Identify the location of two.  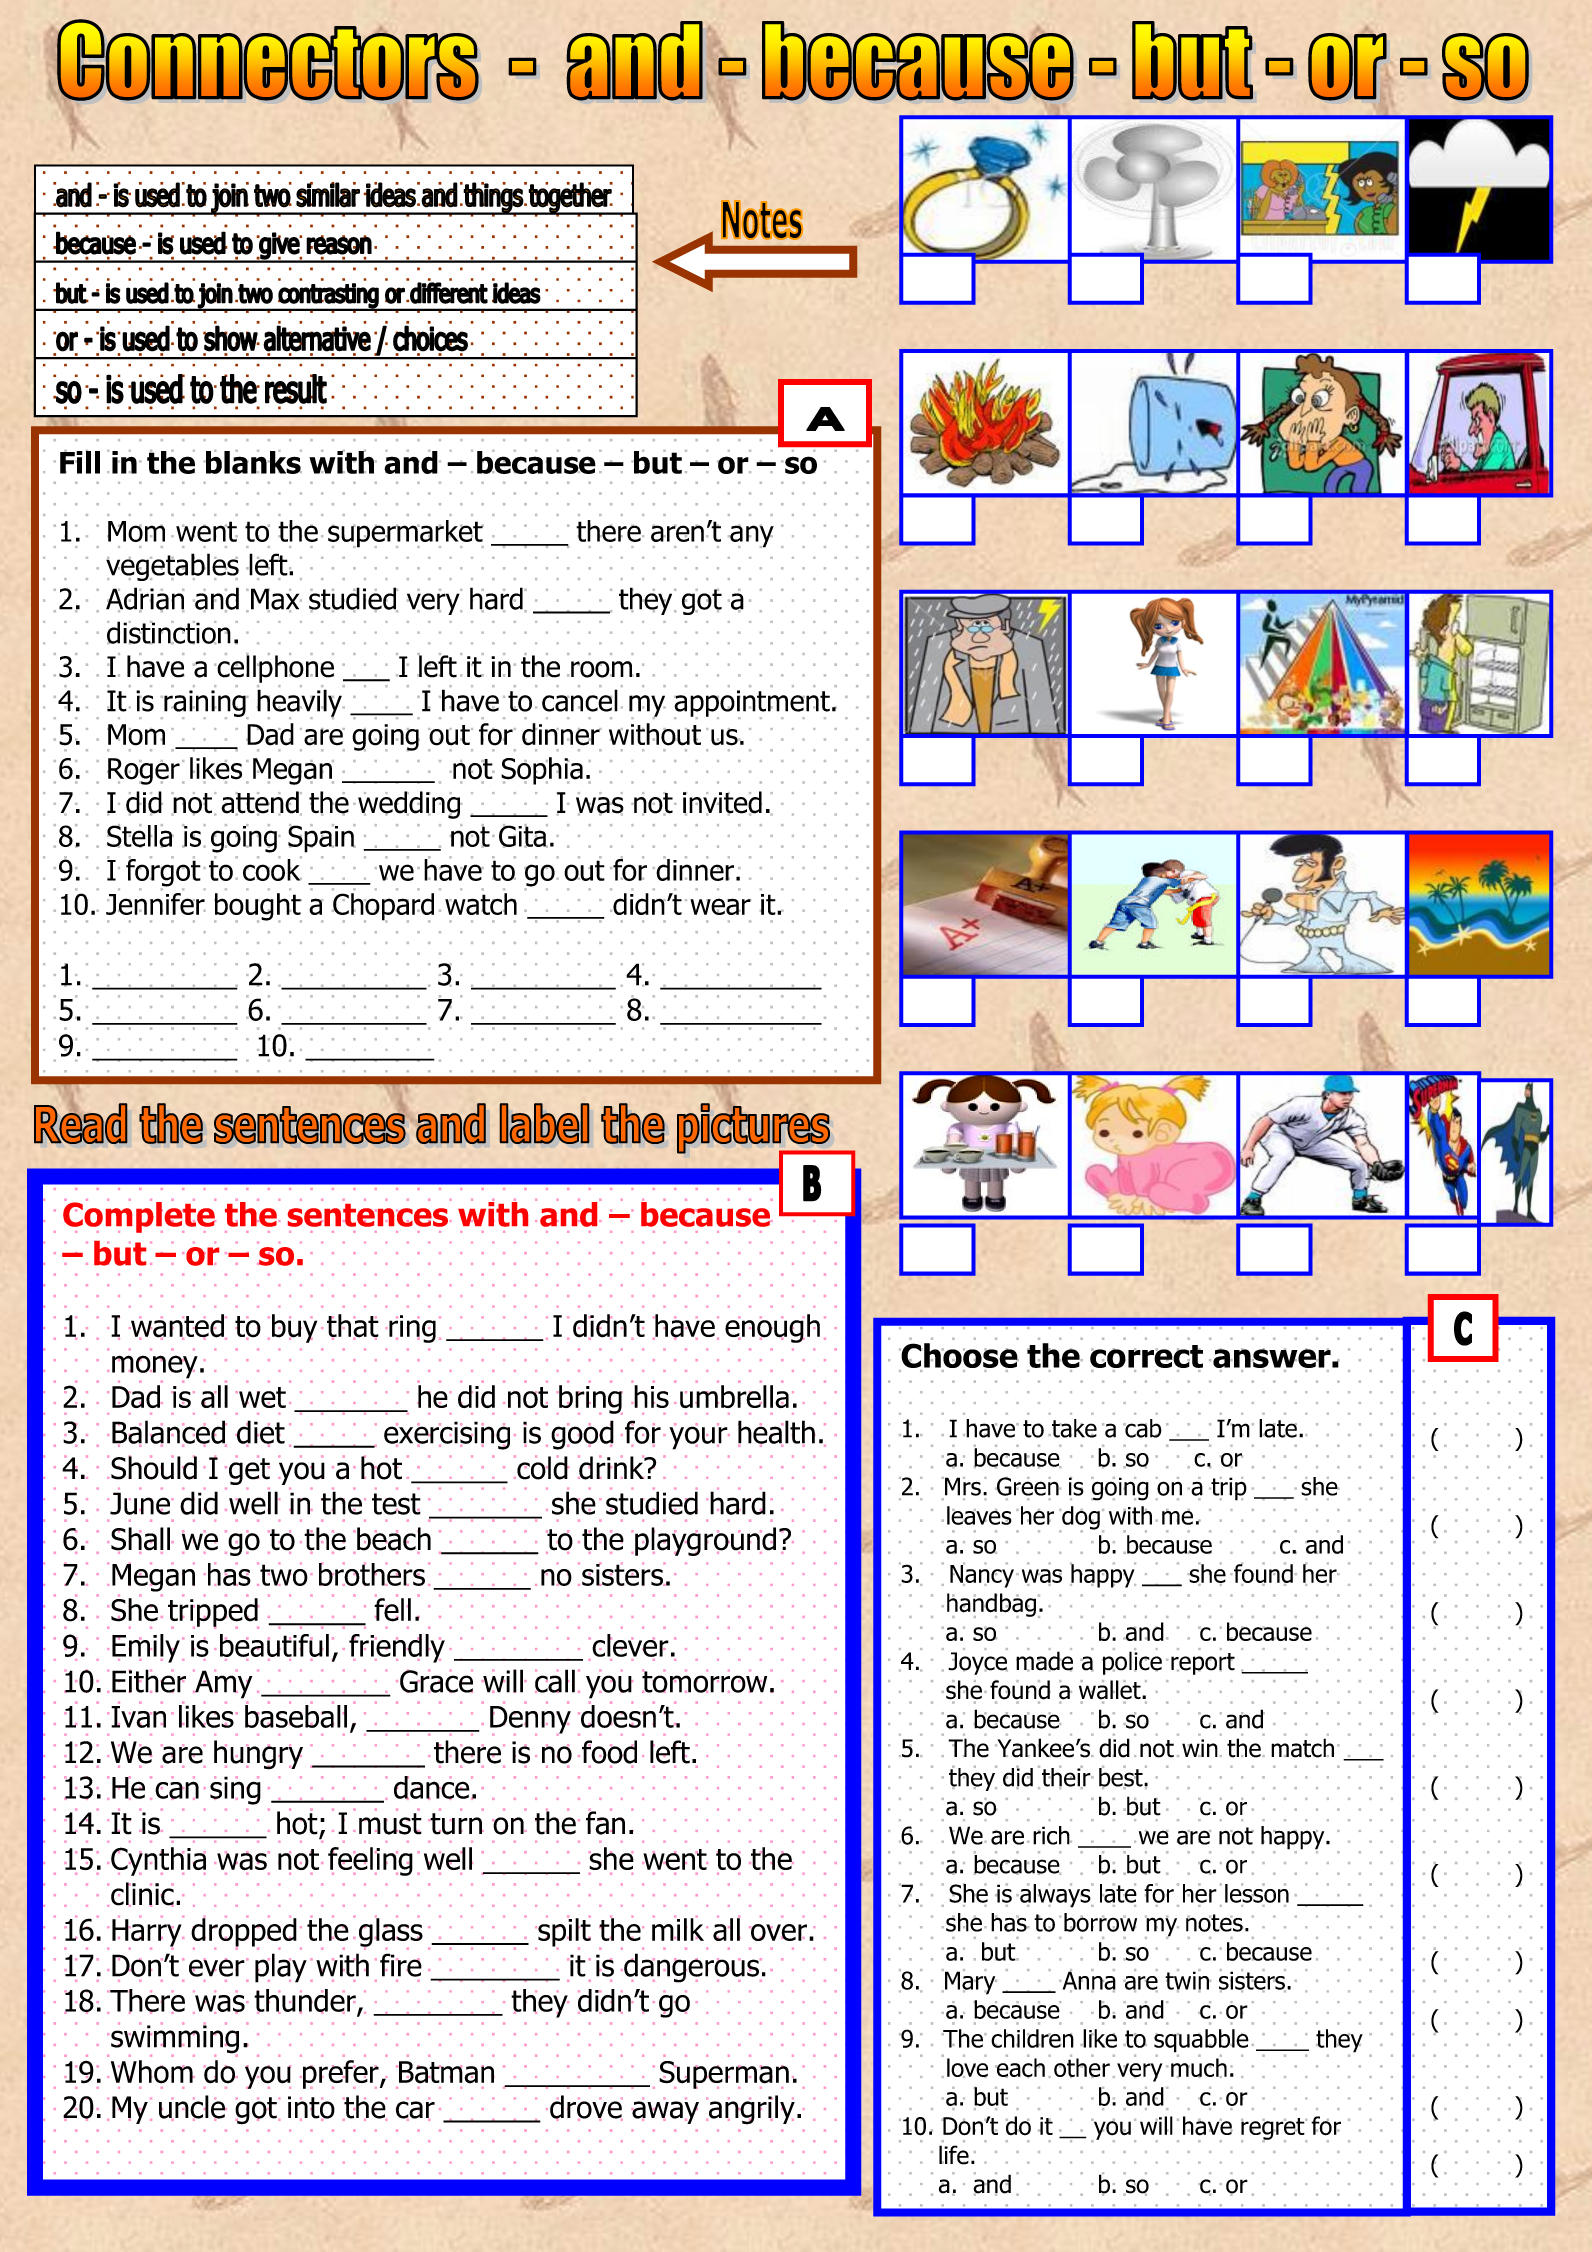
(283, 1574).
